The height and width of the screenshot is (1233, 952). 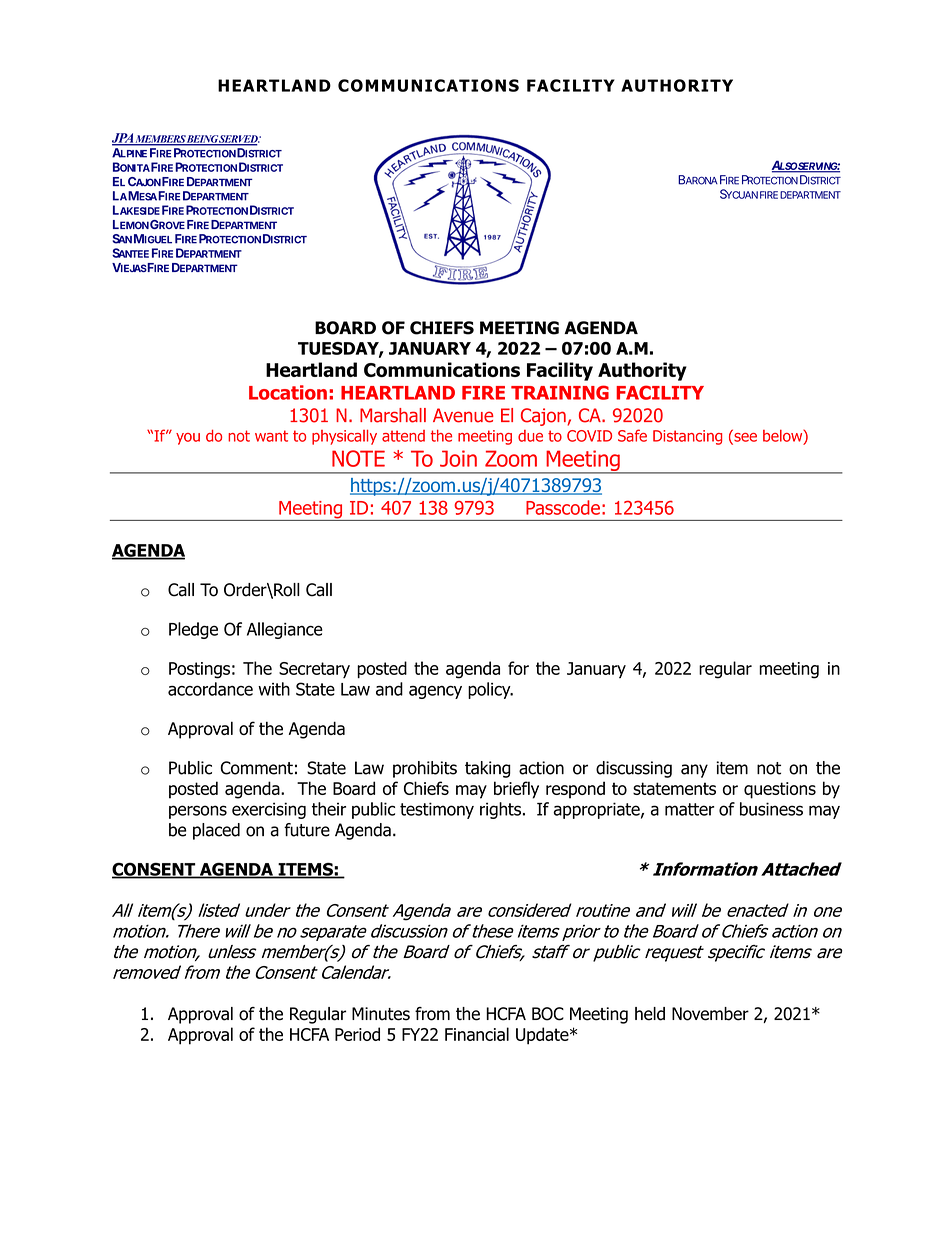 I want to click on policy, so click(x=490, y=690).
